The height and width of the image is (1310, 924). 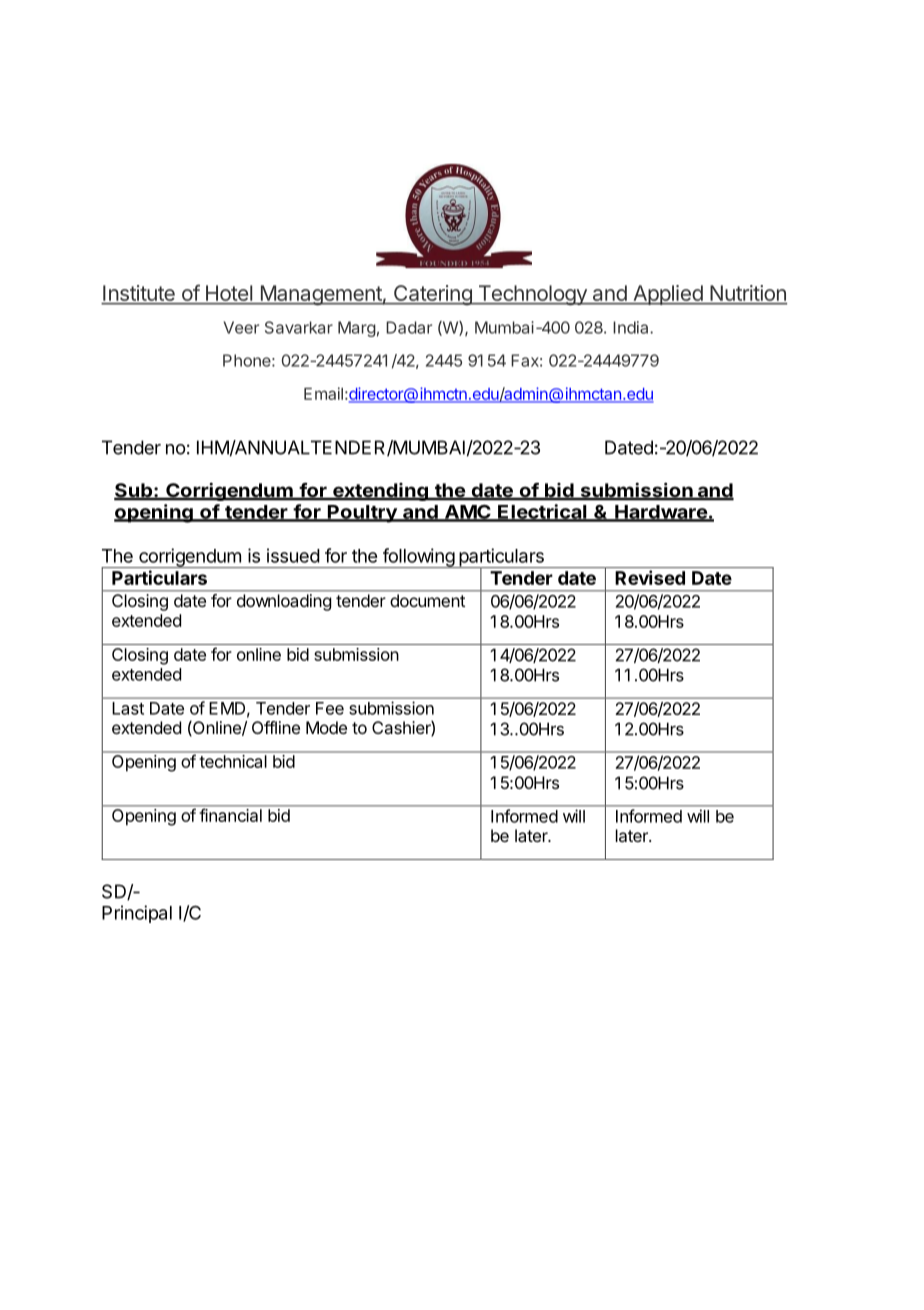 I want to click on AMC, so click(x=468, y=513).
